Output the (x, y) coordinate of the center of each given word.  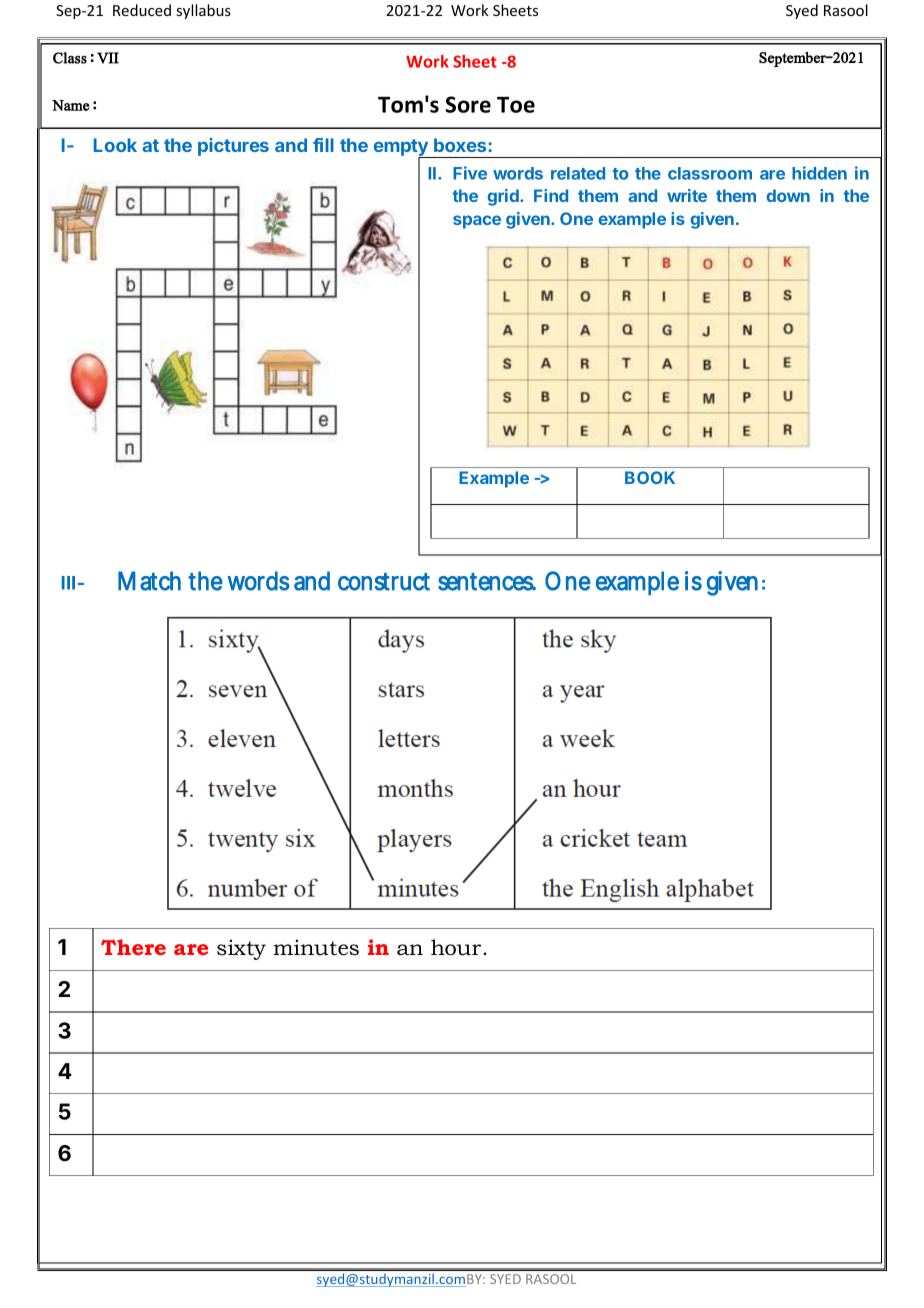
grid (504, 197)
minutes (316, 947)
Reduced (142, 10)
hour (457, 947)
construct (384, 582)
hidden (819, 173)
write (687, 195)
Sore (468, 104)
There (133, 947)
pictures (233, 147)
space (477, 222)
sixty (241, 949)
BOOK (650, 477)
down (788, 195)
